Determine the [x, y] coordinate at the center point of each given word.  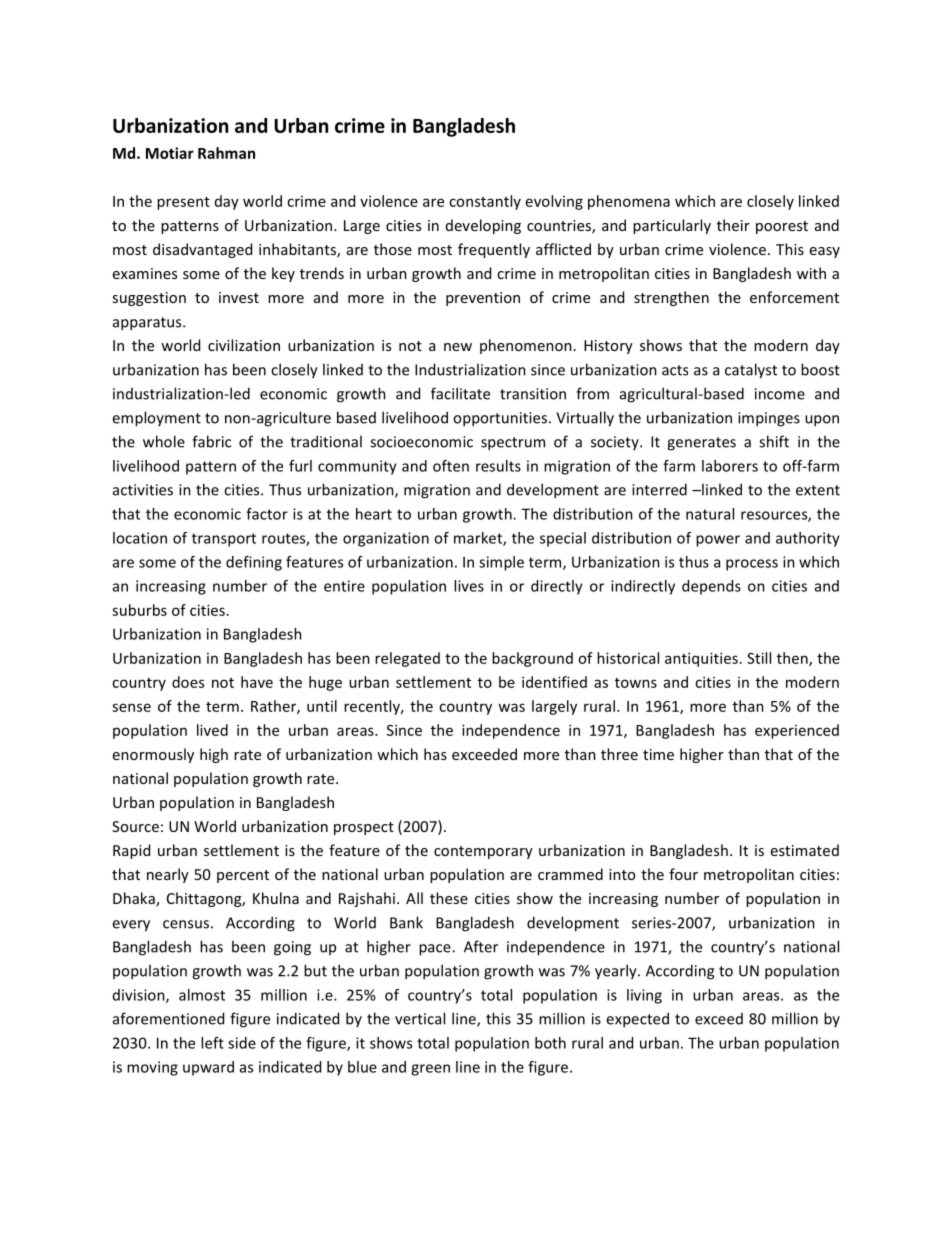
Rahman [226, 153]
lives [469, 586]
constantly [485, 202]
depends [711, 587]
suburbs [139, 610]
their [733, 225]
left [212, 1043]
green [430, 1070]
